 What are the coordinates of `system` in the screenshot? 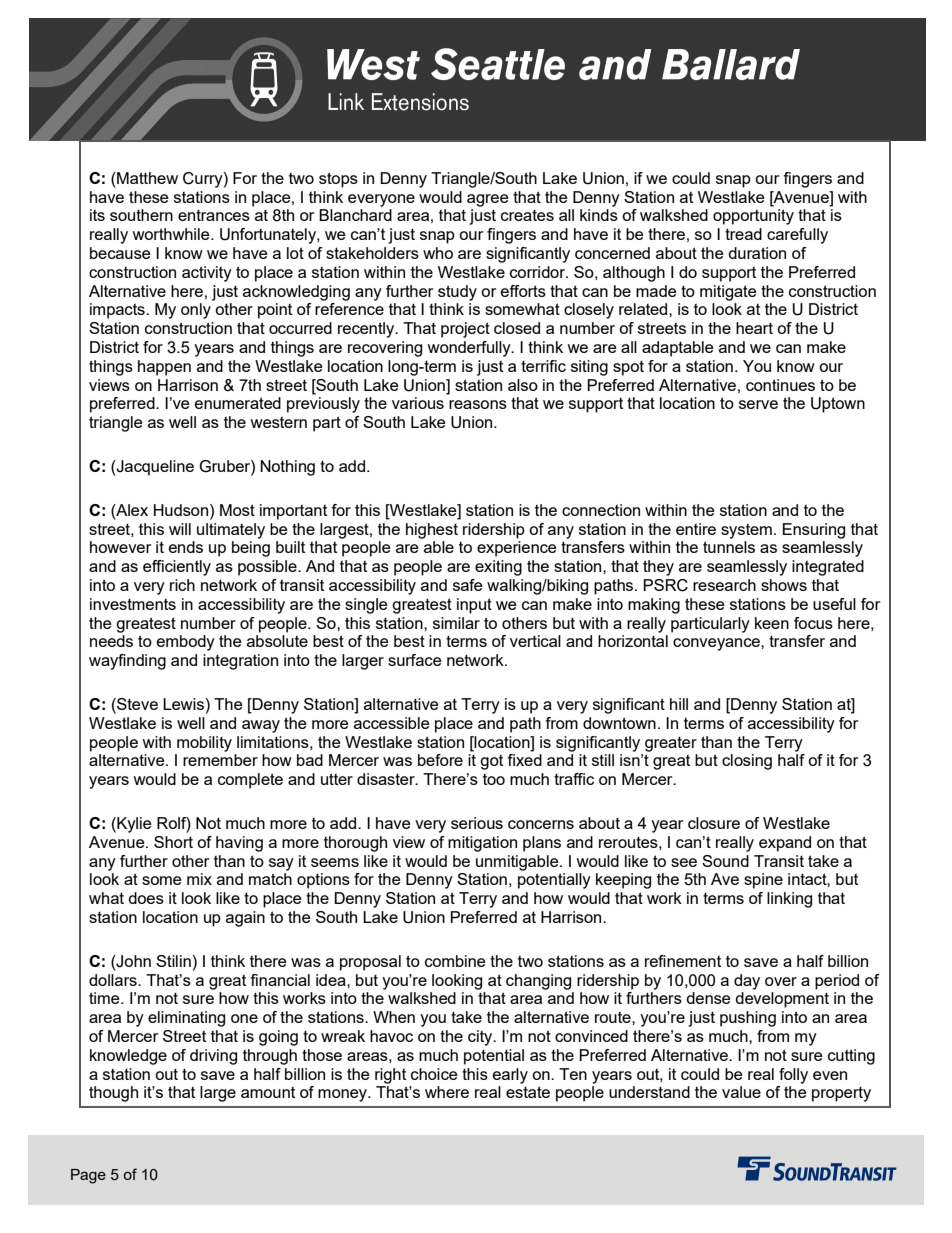 It's located at (746, 531).
